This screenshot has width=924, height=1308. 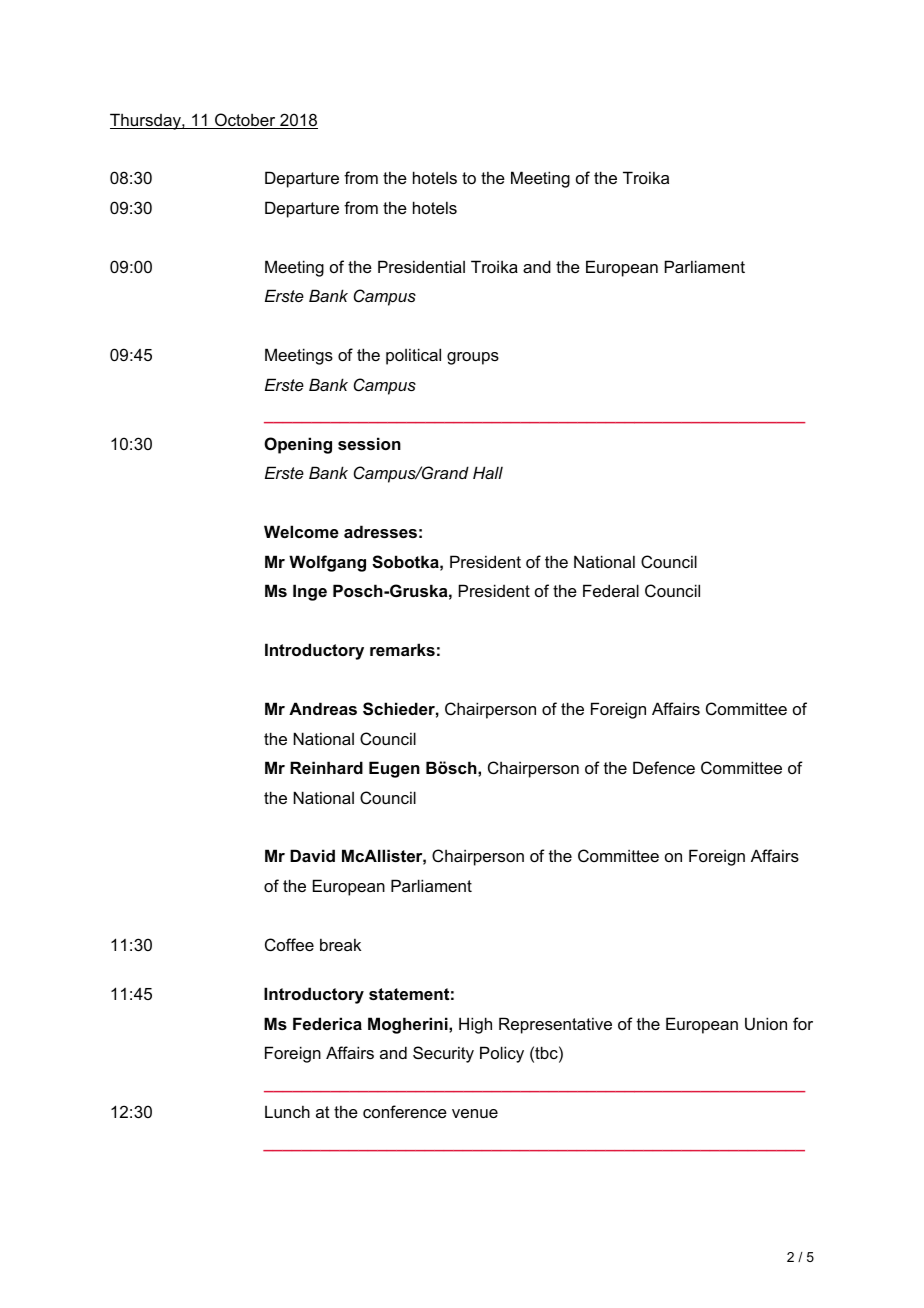 I want to click on Hall, so click(x=488, y=472).
